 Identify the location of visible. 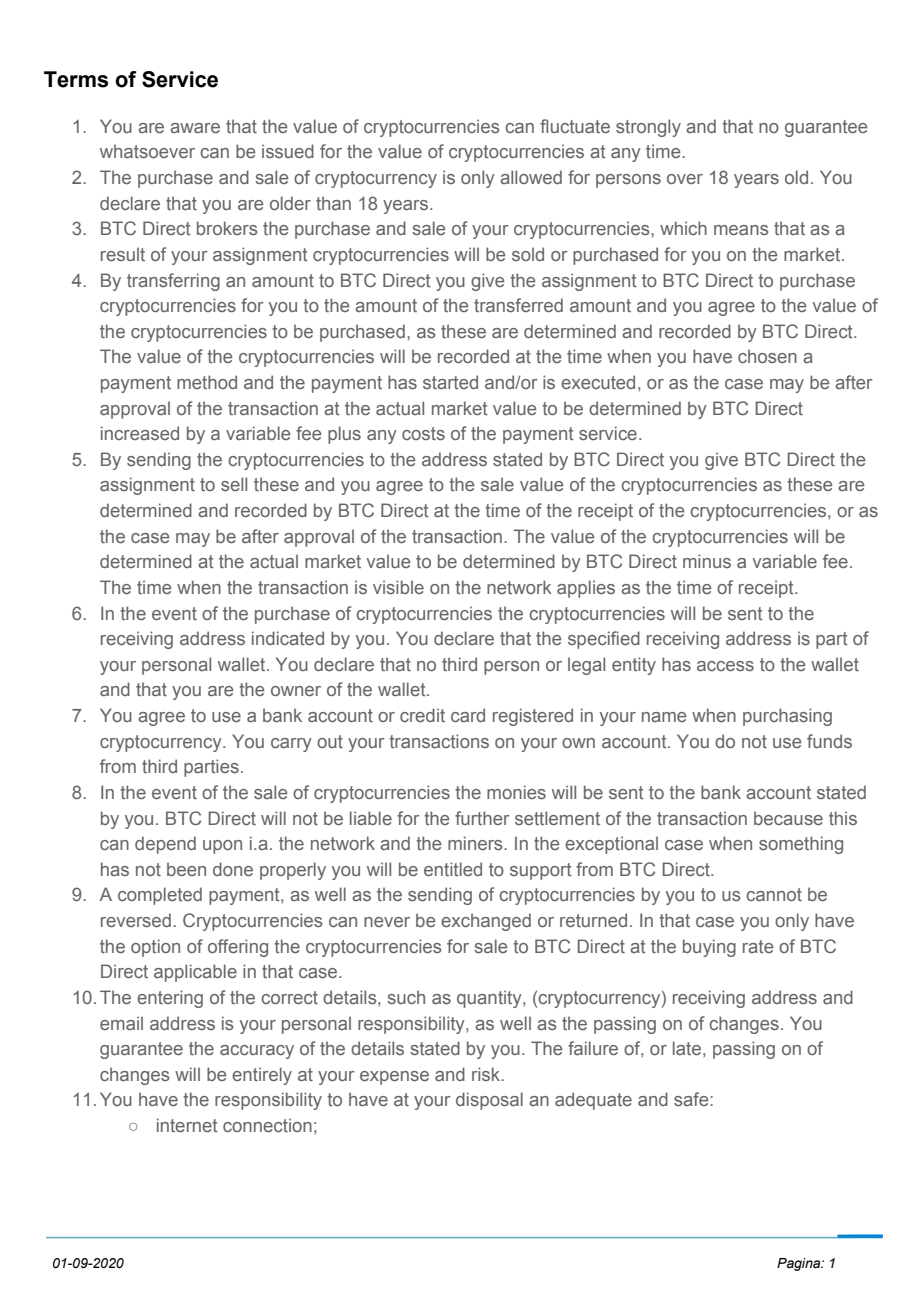
(398, 587).
